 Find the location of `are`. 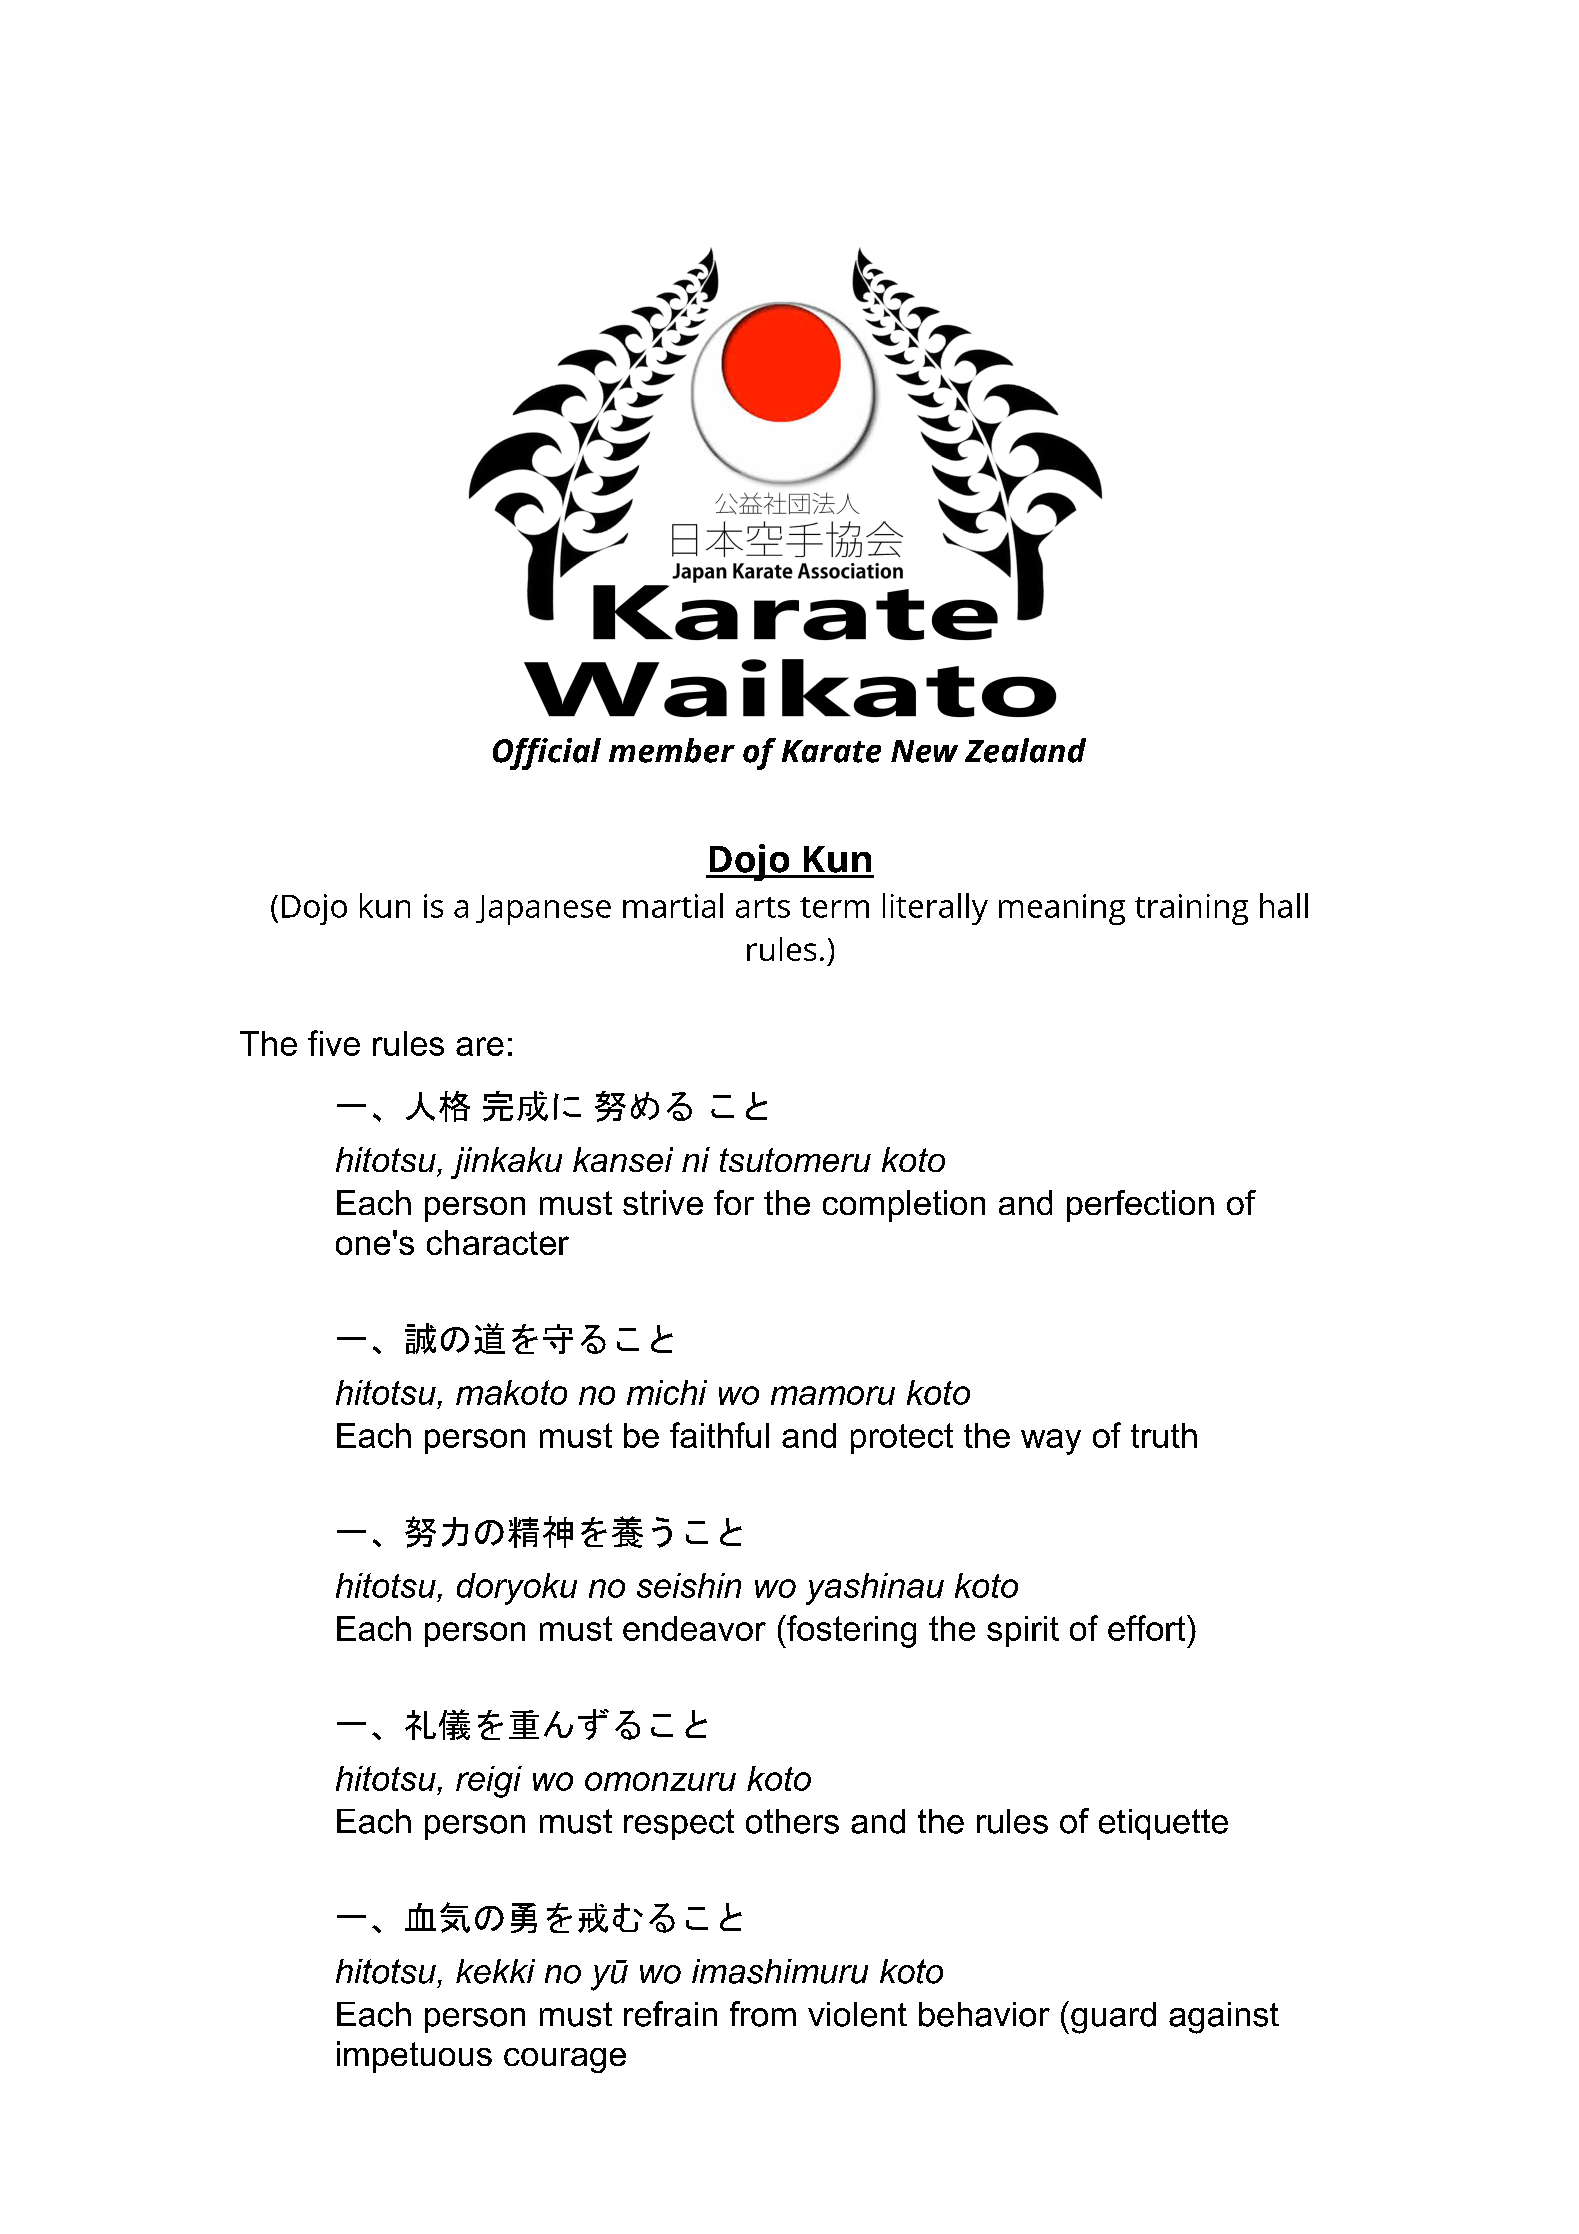

are is located at coordinates (480, 1046).
